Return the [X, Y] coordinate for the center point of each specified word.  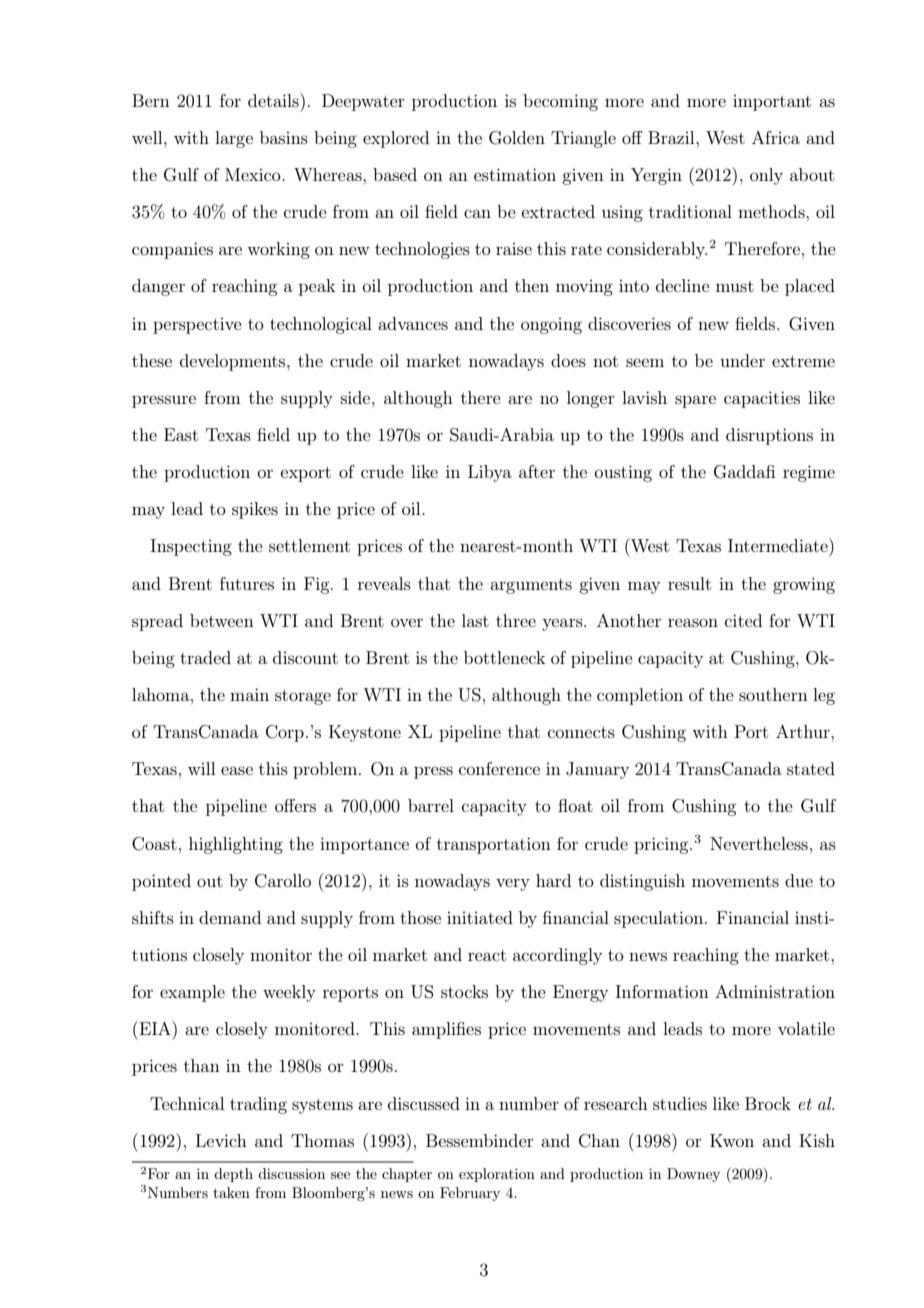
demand [230, 917]
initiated [480, 917]
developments [234, 362]
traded [205, 657]
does [568, 360]
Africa [776, 137]
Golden [517, 138]
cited [743, 620]
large [234, 139]
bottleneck [505, 657]
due [799, 880]
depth [233, 1175]
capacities [762, 399]
